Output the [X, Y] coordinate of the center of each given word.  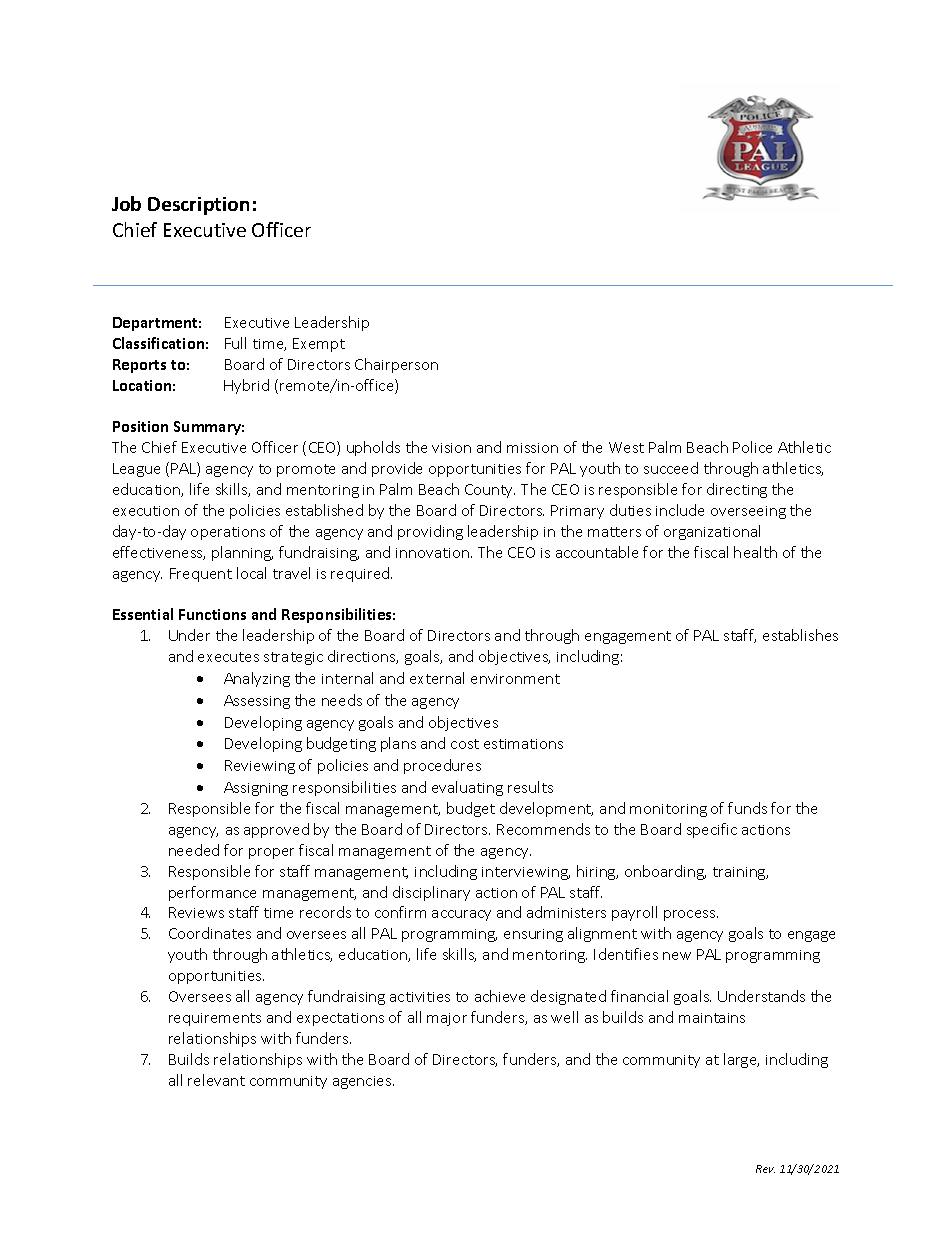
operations [228, 533]
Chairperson [396, 365]
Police [752, 447]
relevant [216, 1080]
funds [747, 808]
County [490, 491]
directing [737, 490]
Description [198, 206]
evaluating [467, 788]
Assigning [256, 789]
